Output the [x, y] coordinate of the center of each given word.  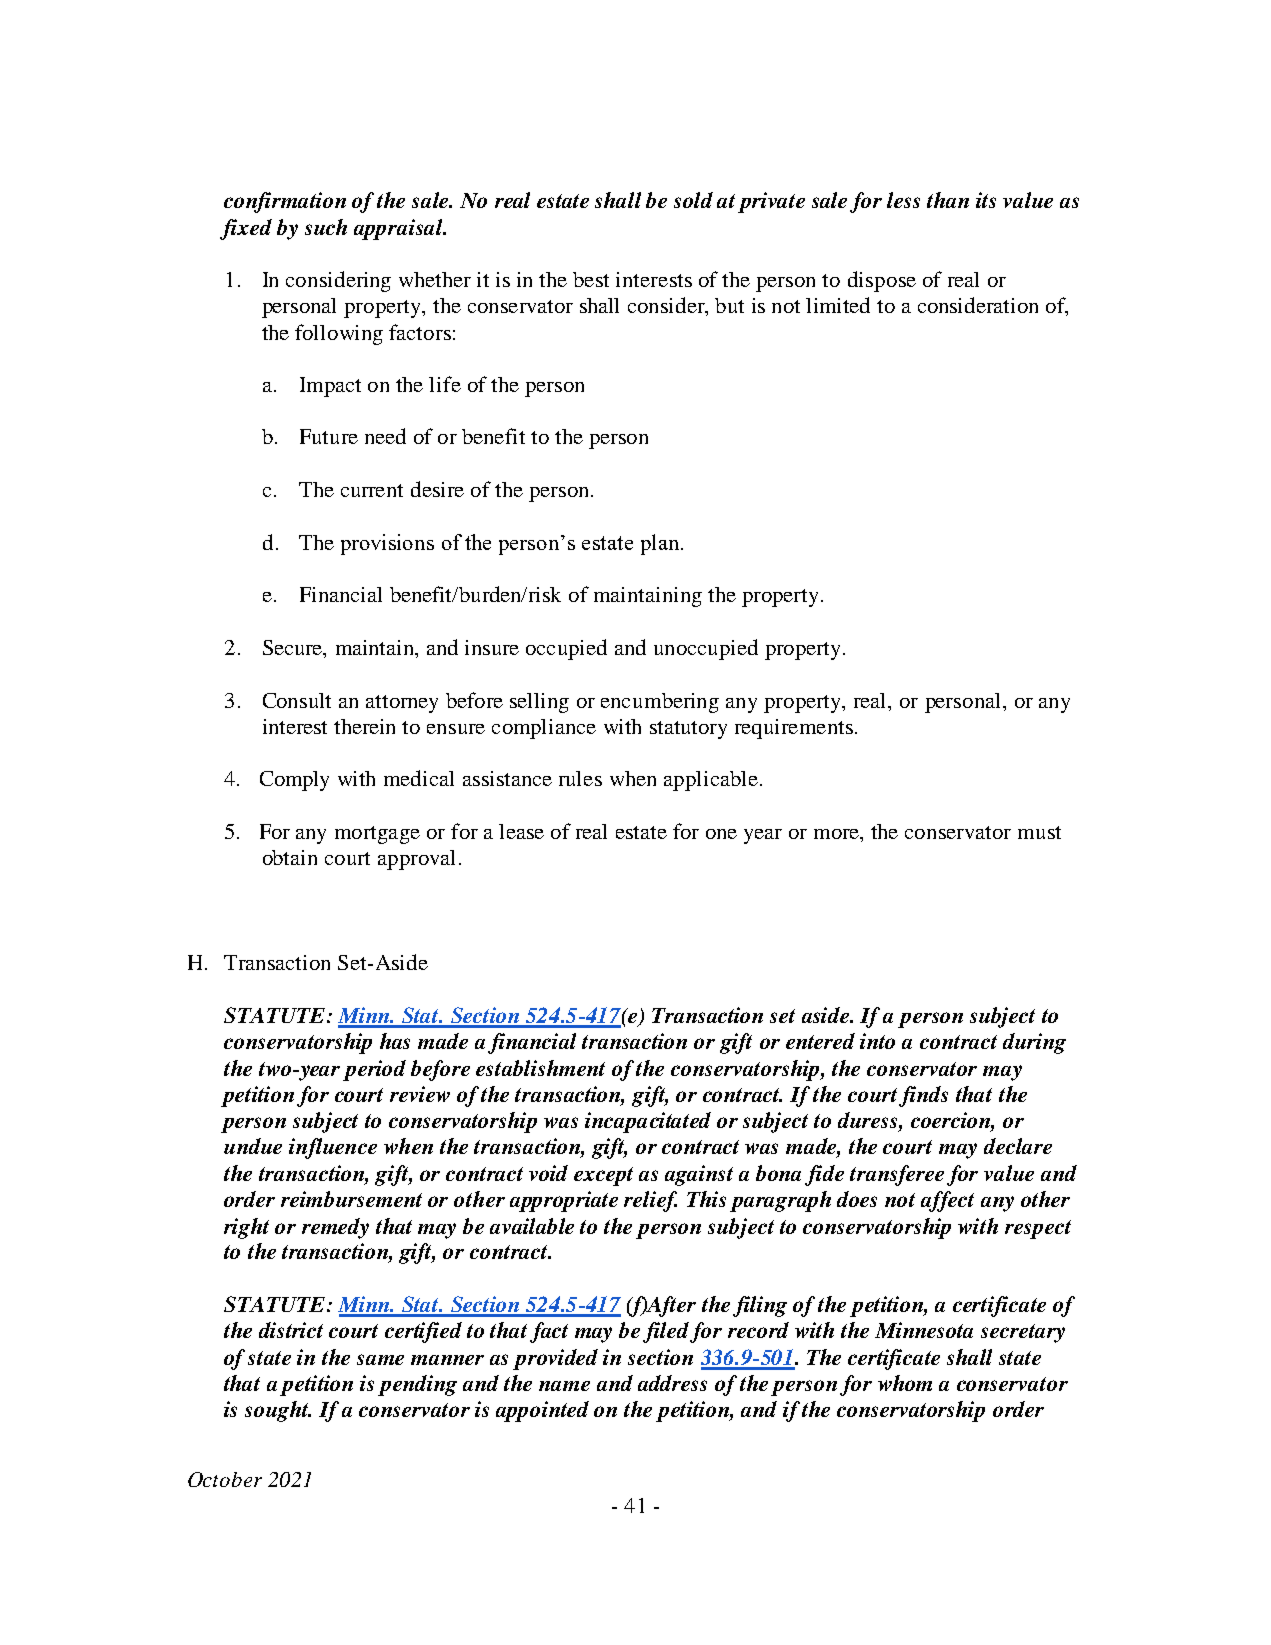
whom [905, 1383]
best [591, 279]
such [326, 227]
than [948, 200]
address [672, 1383]
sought [278, 1411]
